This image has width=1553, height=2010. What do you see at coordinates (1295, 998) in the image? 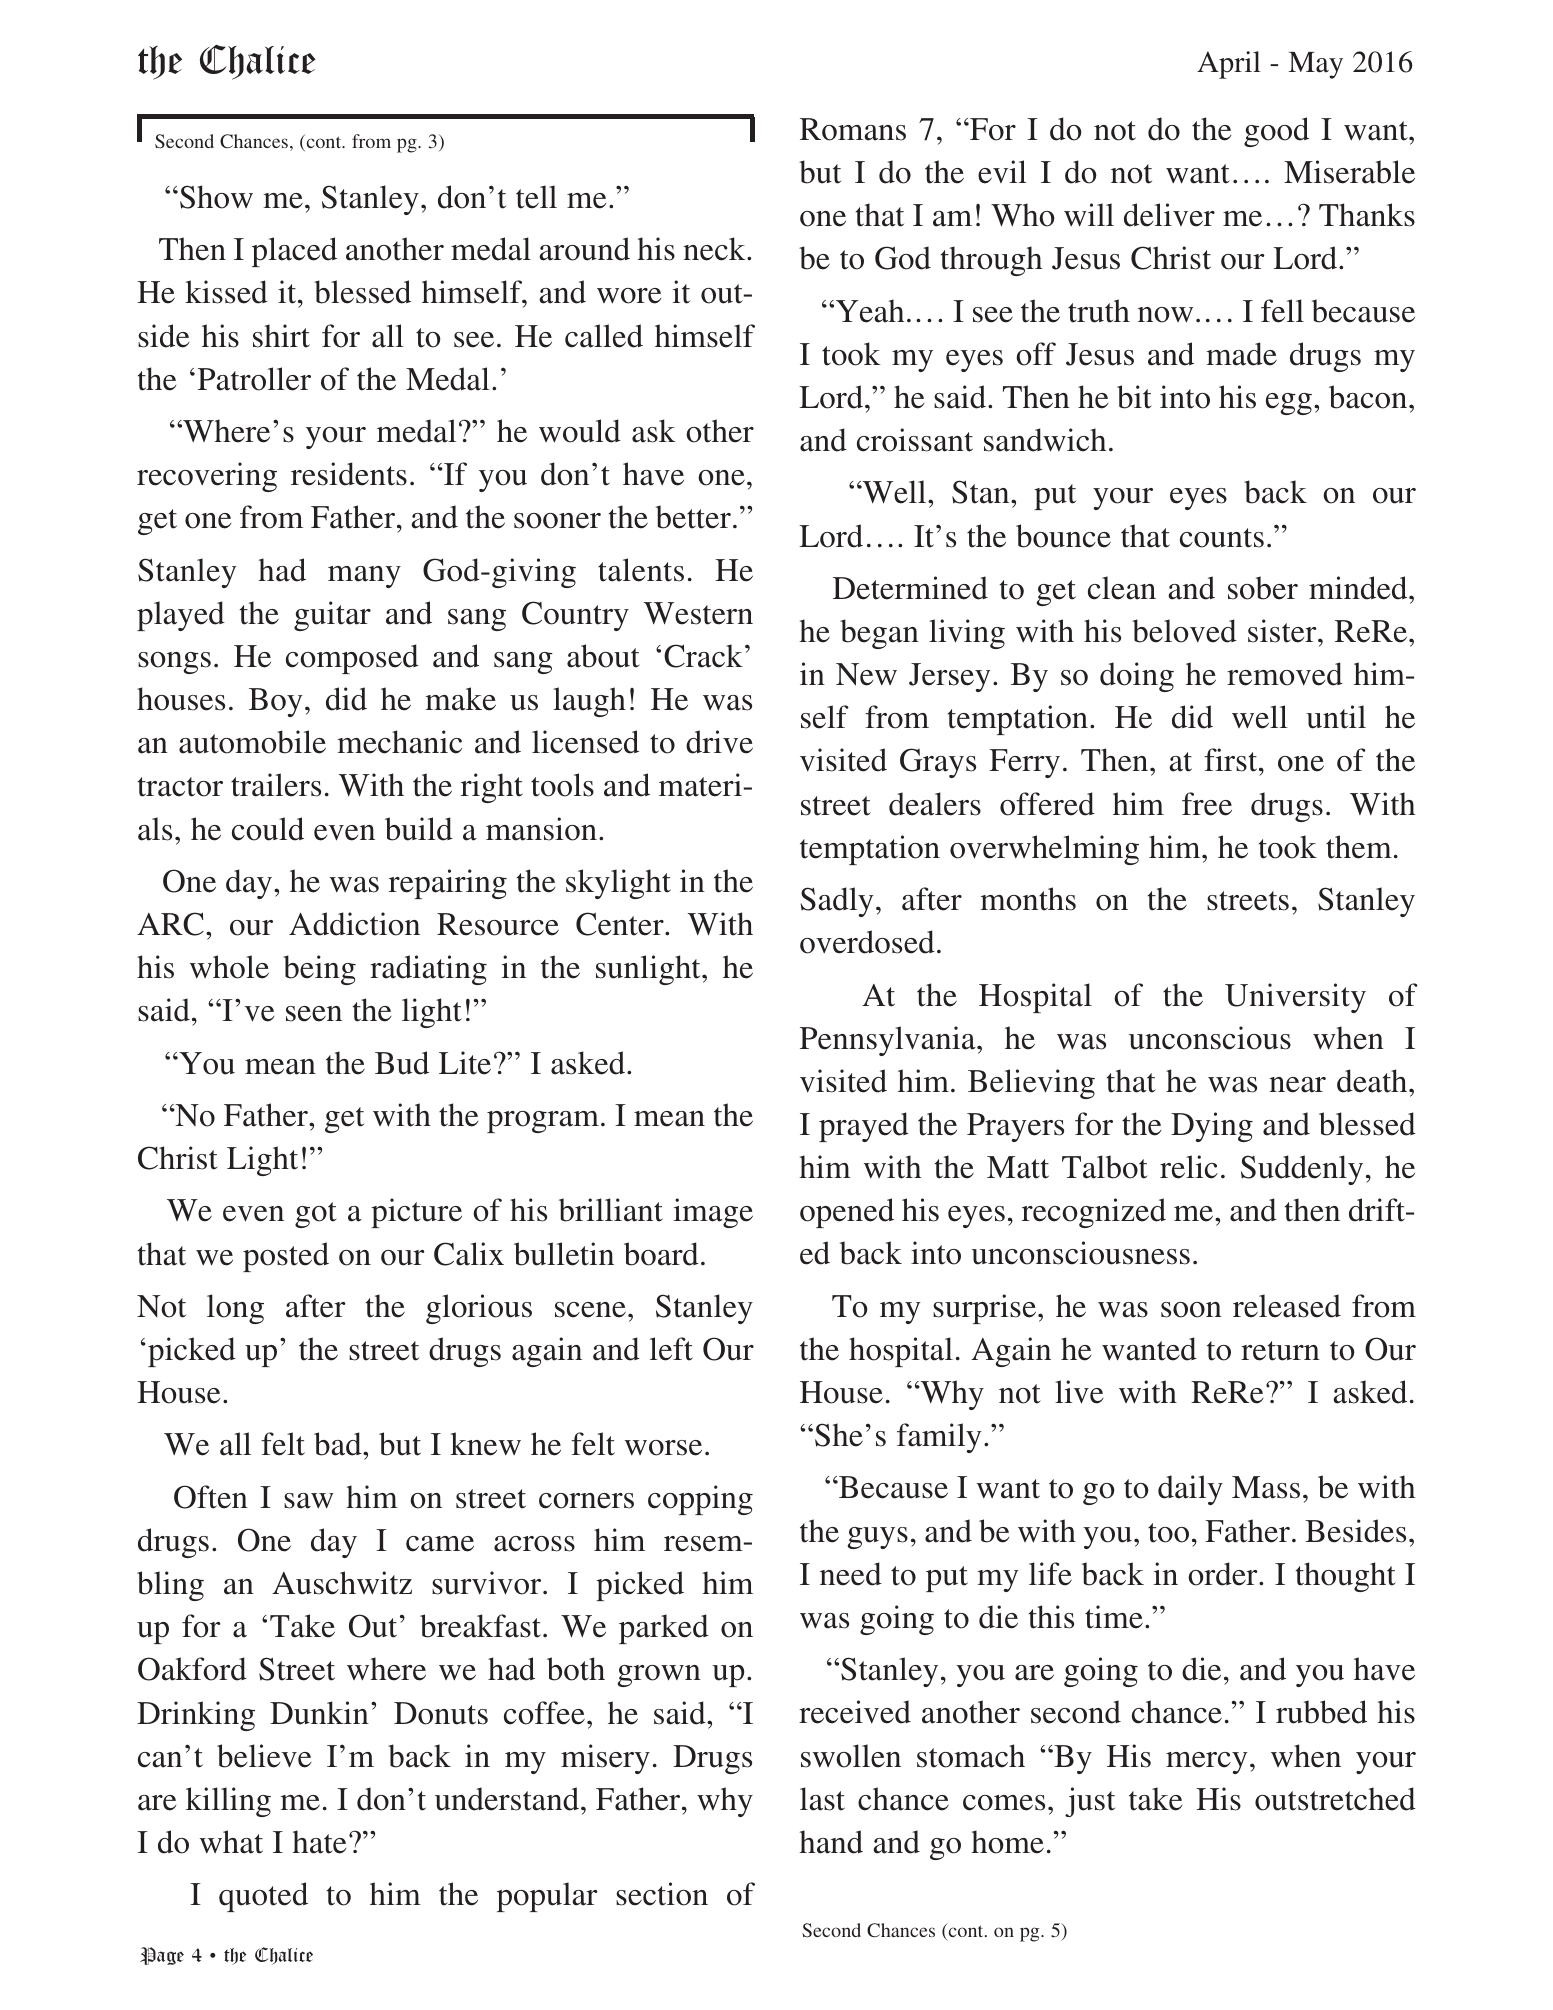
I see `University` at bounding box center [1295, 998].
